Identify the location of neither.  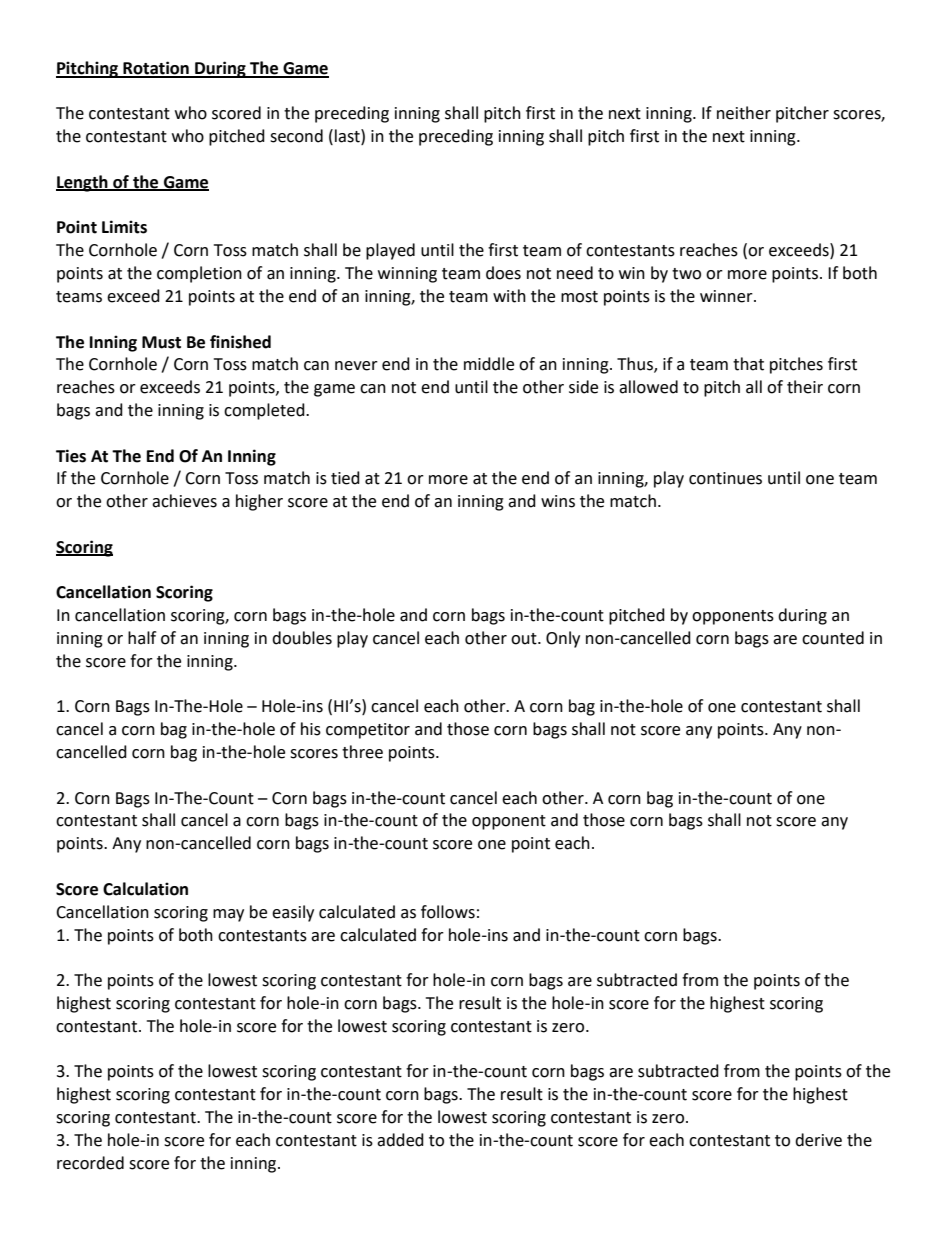
(744, 113).
